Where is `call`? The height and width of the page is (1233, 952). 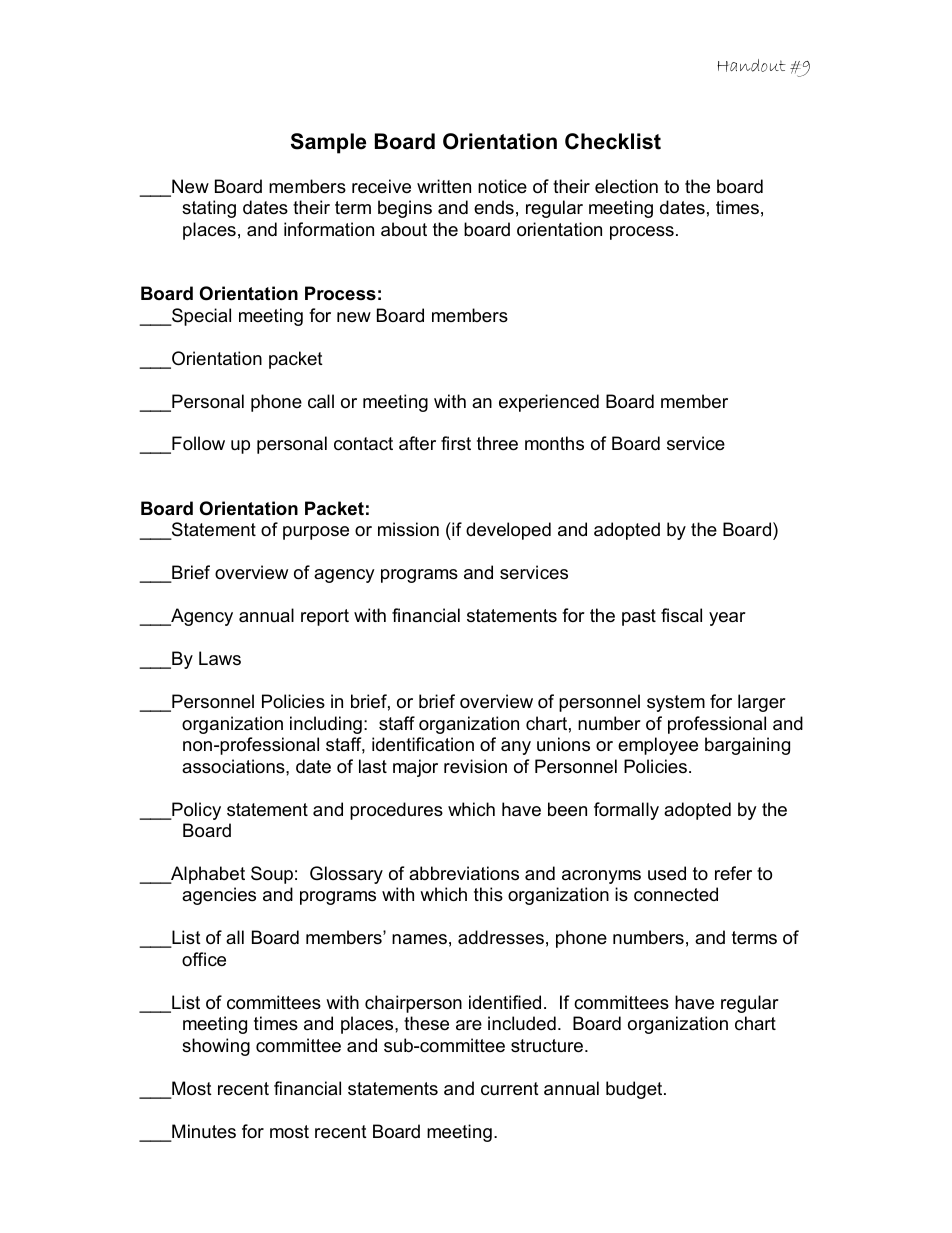
call is located at coordinates (321, 401).
